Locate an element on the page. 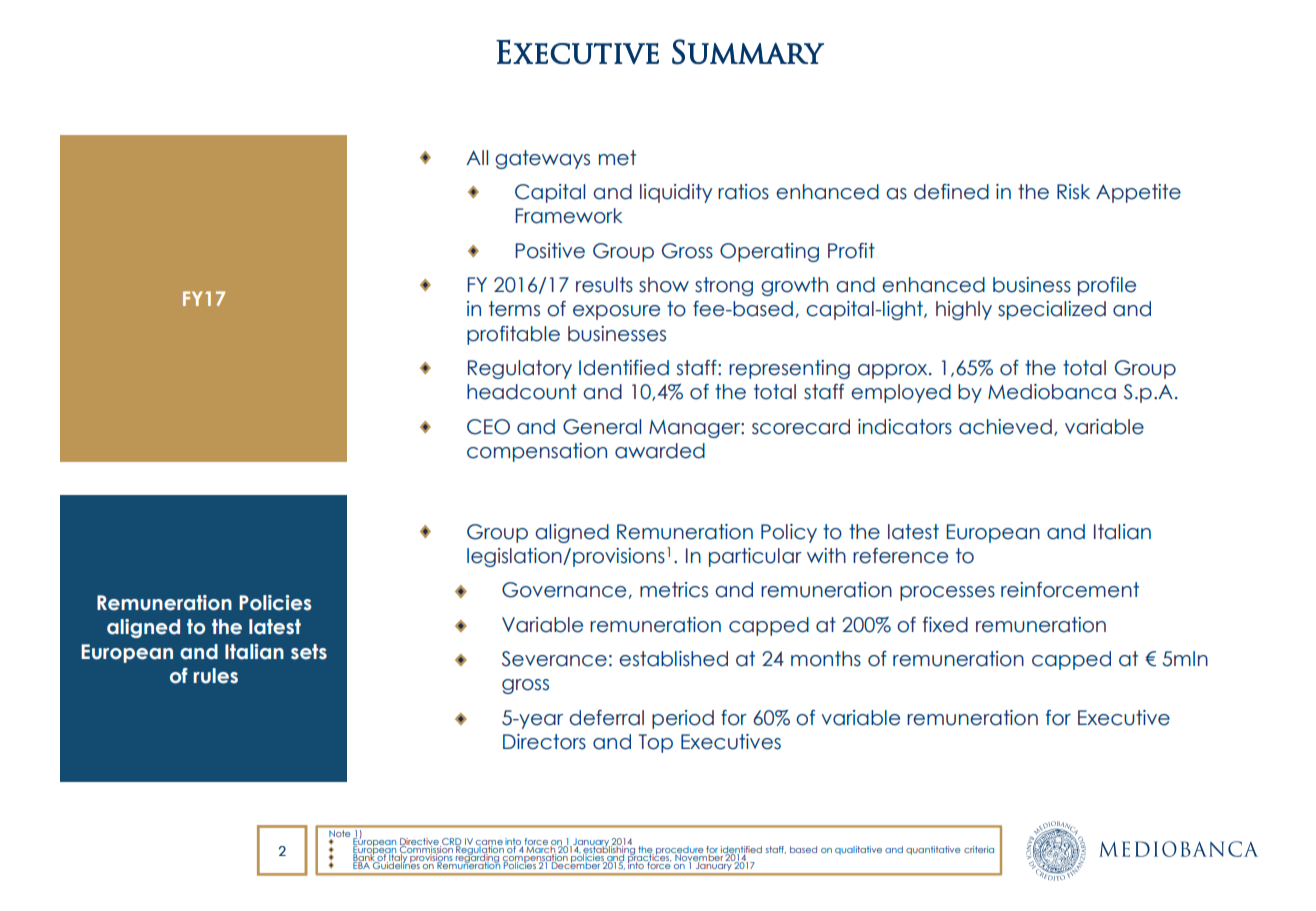  criteria is located at coordinates (979, 849).
